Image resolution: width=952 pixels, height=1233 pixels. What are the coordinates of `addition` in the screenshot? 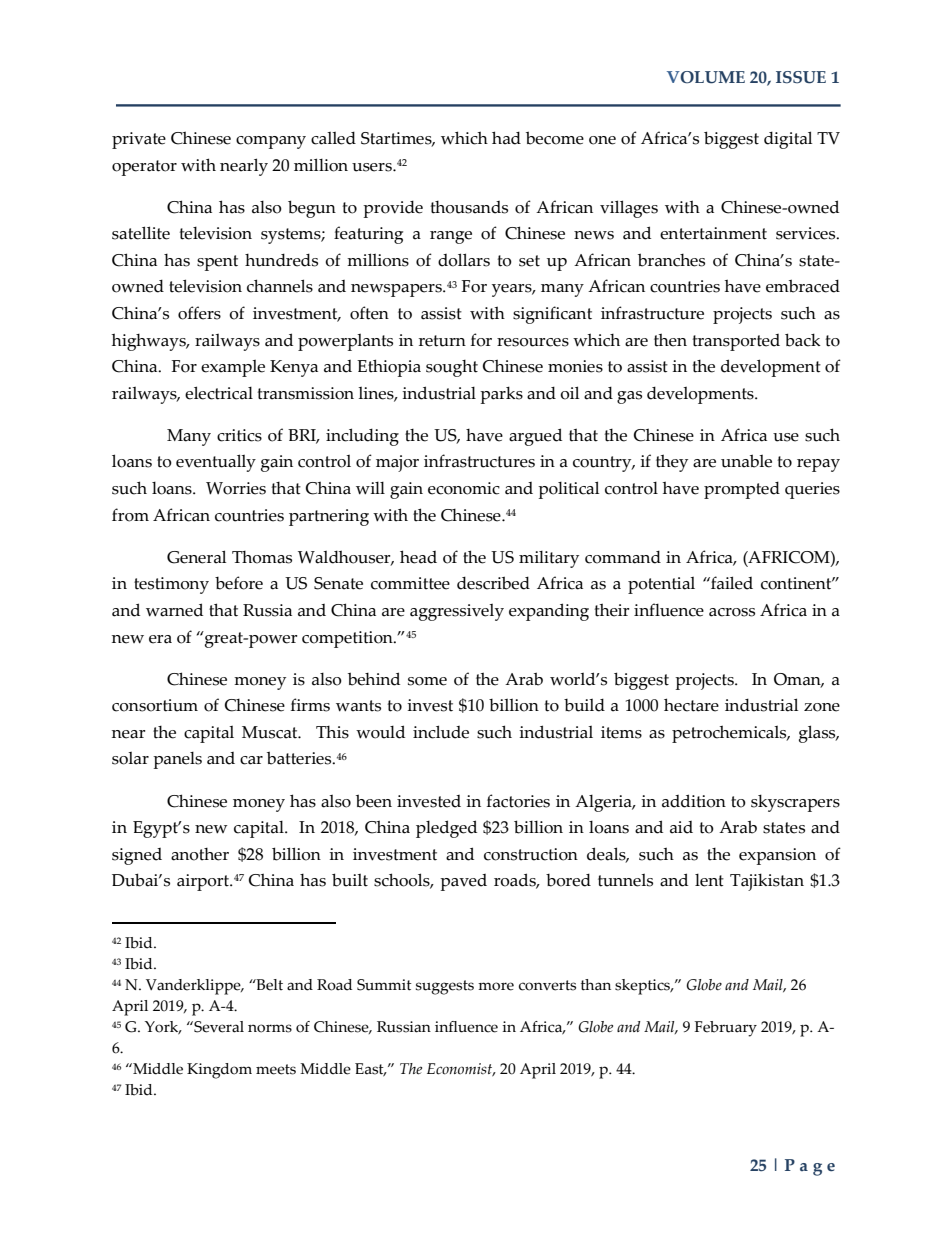 It's located at (694, 801).
